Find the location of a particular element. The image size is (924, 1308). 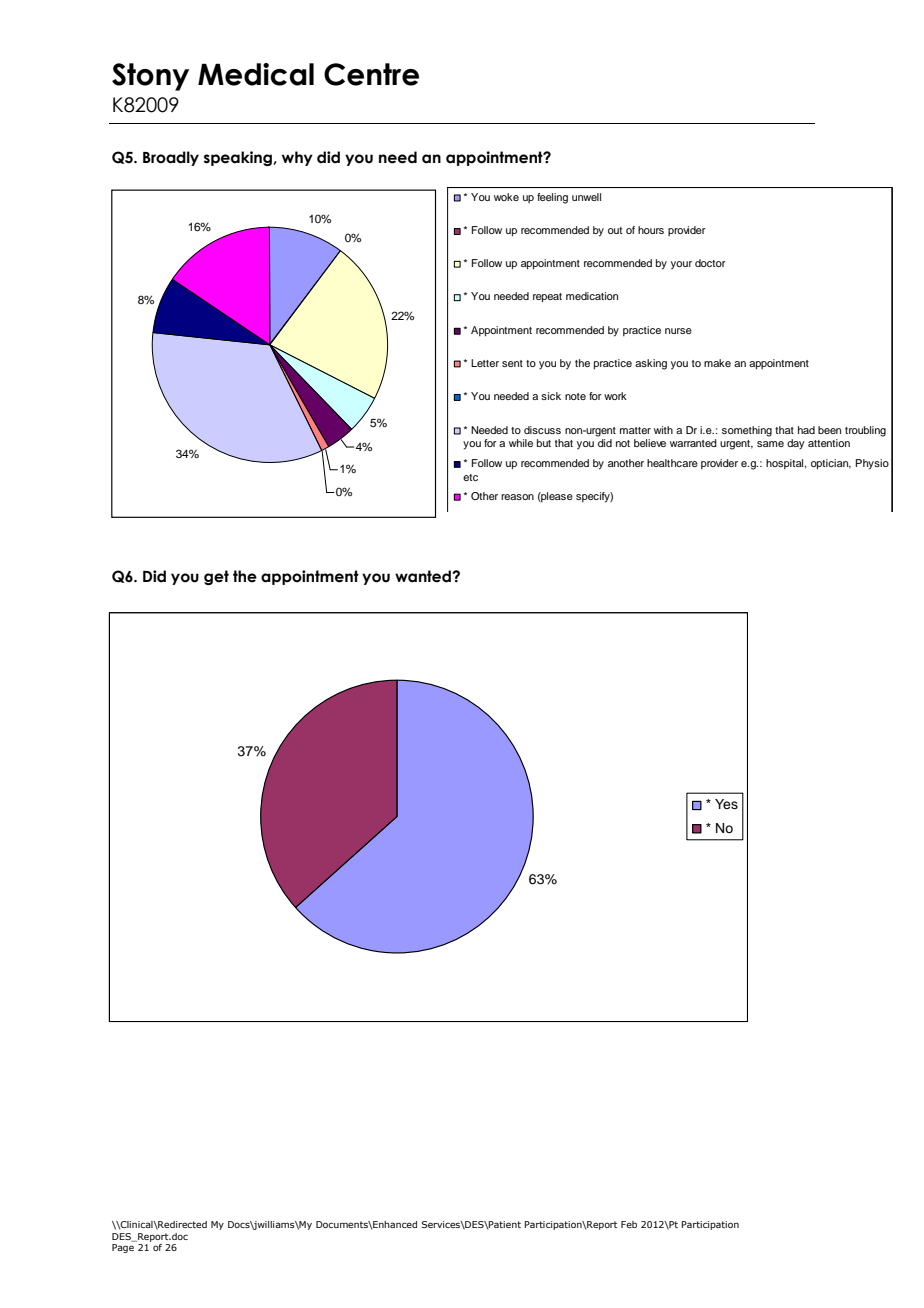

Page is located at coordinates (123, 1248).
